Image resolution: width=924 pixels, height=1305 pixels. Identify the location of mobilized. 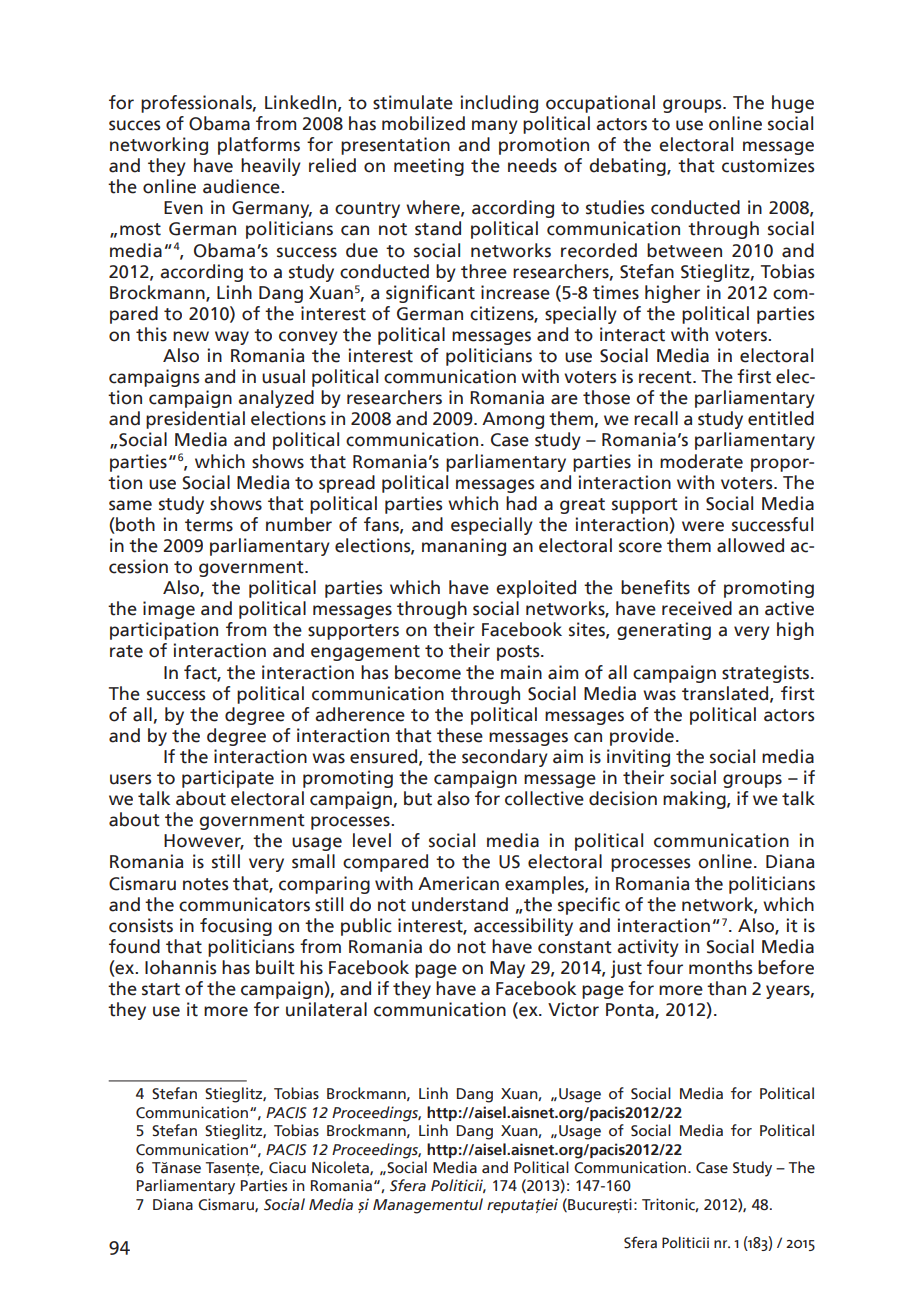
(423, 123).
